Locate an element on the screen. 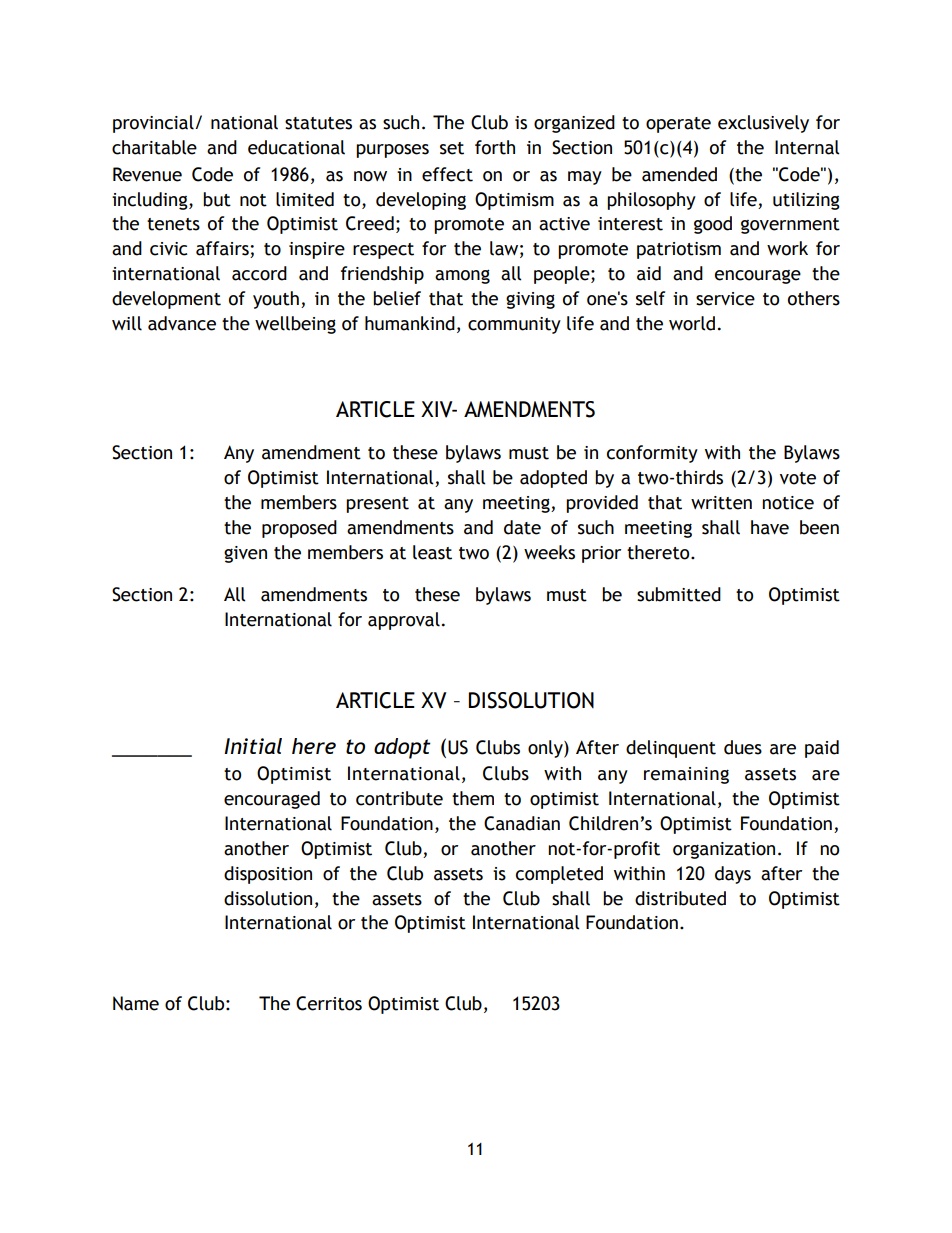 This screenshot has width=952, height=1233. given is located at coordinates (245, 554).
